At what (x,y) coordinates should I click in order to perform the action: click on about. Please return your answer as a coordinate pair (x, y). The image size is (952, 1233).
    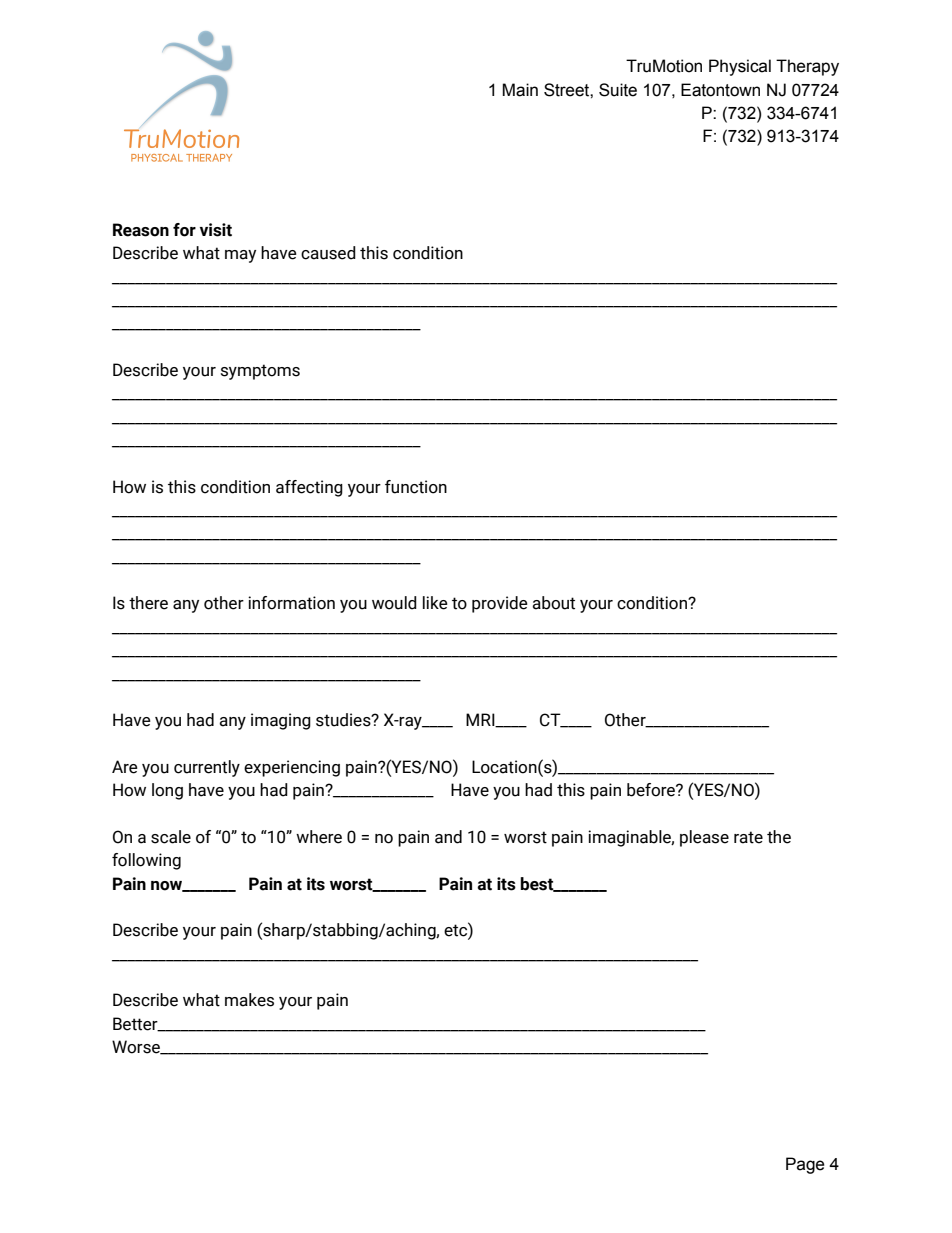
    Looking at the image, I should click on (553, 603).
